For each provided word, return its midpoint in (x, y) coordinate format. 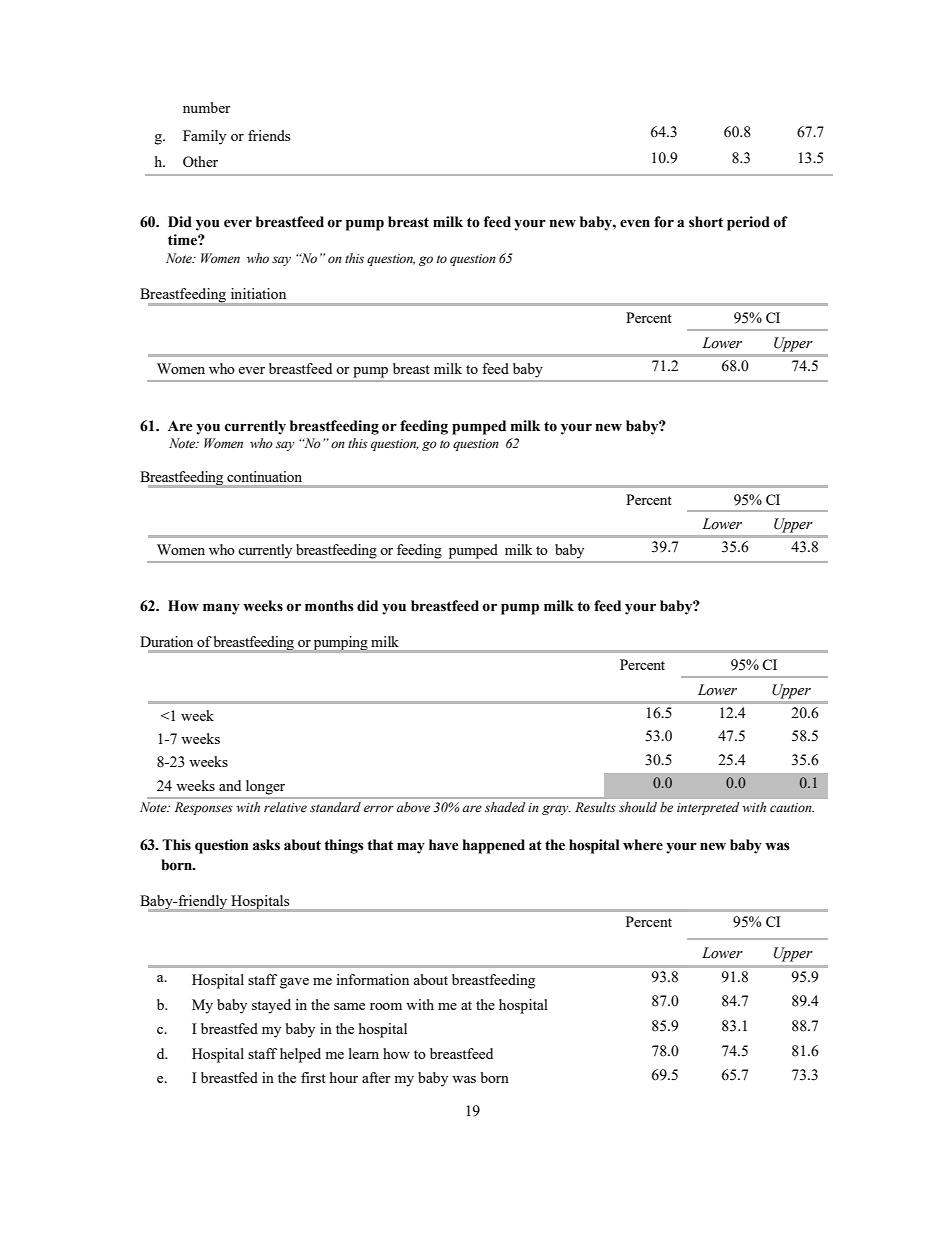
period (748, 223)
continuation (264, 476)
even (635, 223)
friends (269, 135)
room (386, 1006)
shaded (505, 807)
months (329, 606)
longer (265, 787)
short (706, 222)
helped (300, 1055)
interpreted (708, 808)
